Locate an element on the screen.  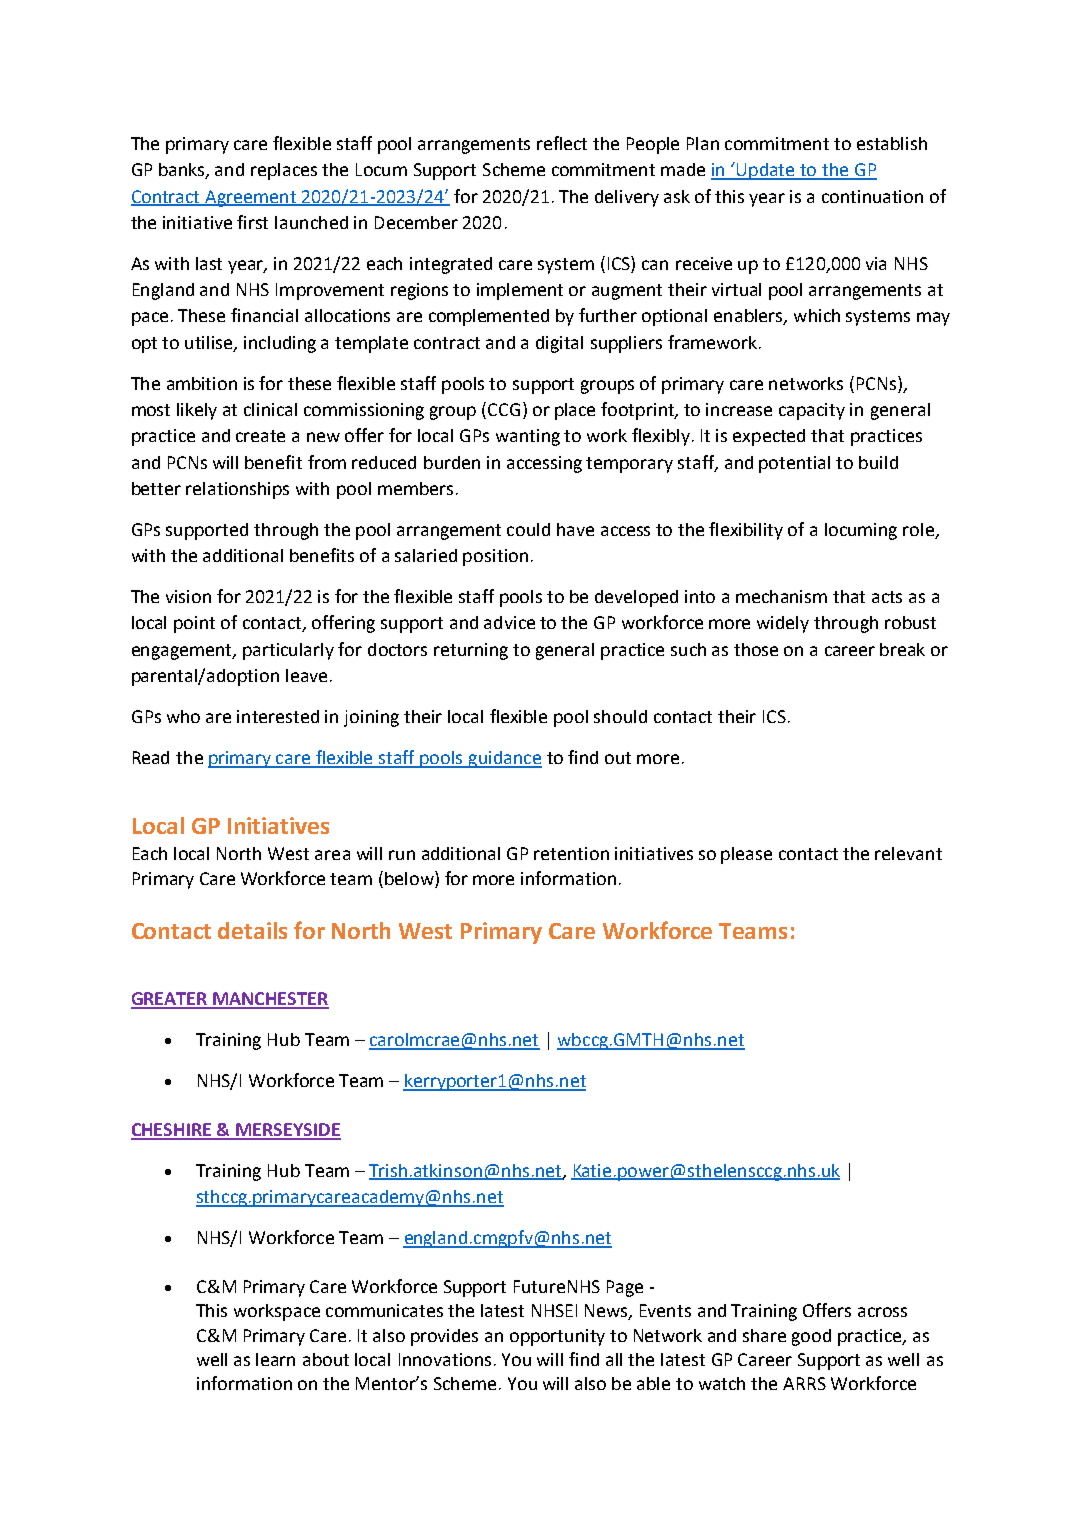
Agreement is located at coordinates (251, 198).
